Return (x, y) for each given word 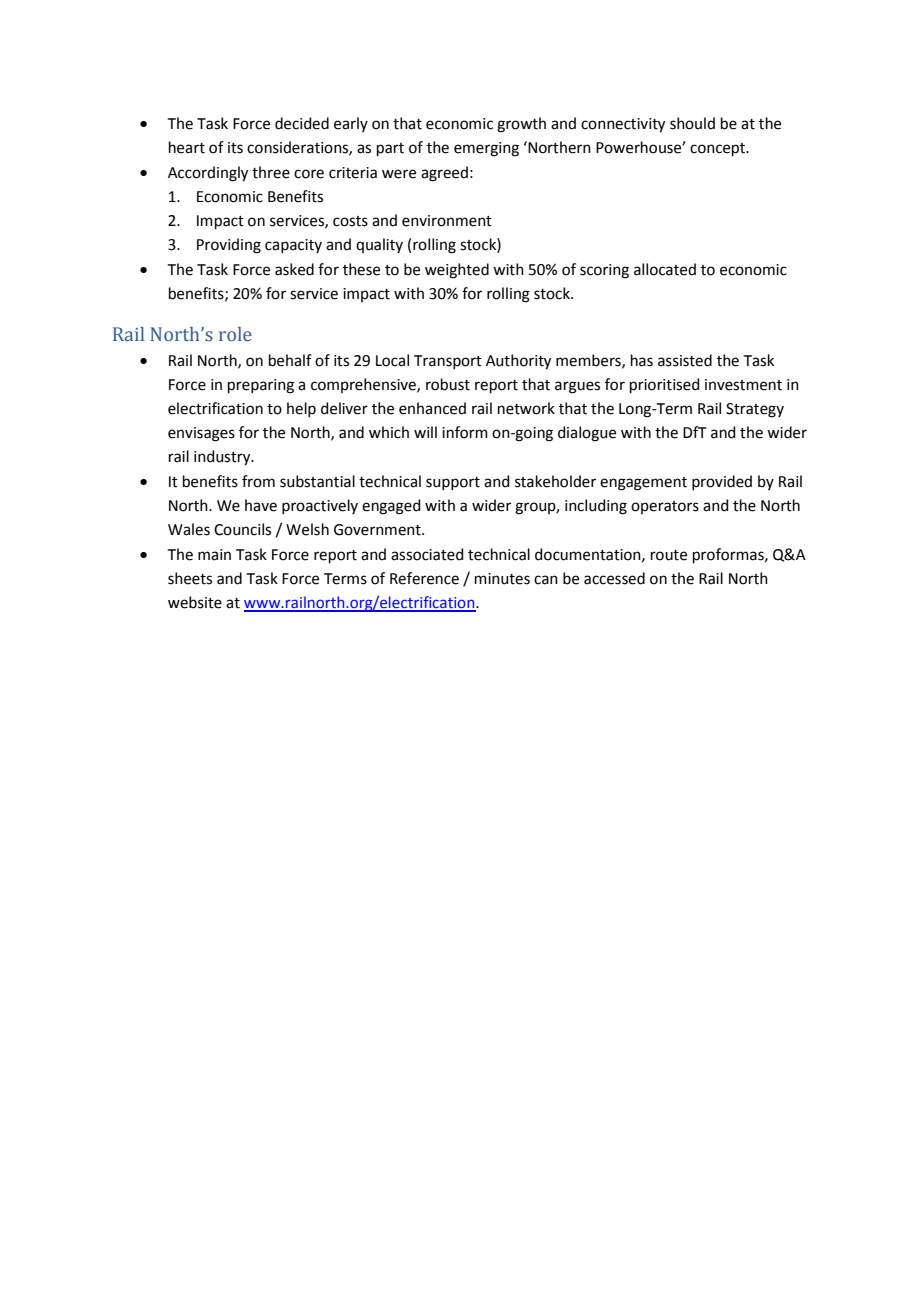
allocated (665, 269)
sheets (190, 578)
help (301, 409)
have (261, 505)
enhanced (432, 408)
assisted (685, 360)
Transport (448, 362)
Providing (229, 246)
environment (447, 221)
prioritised (665, 385)
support (453, 483)
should (692, 123)
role (235, 334)
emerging (486, 149)
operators (665, 507)
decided (302, 123)
